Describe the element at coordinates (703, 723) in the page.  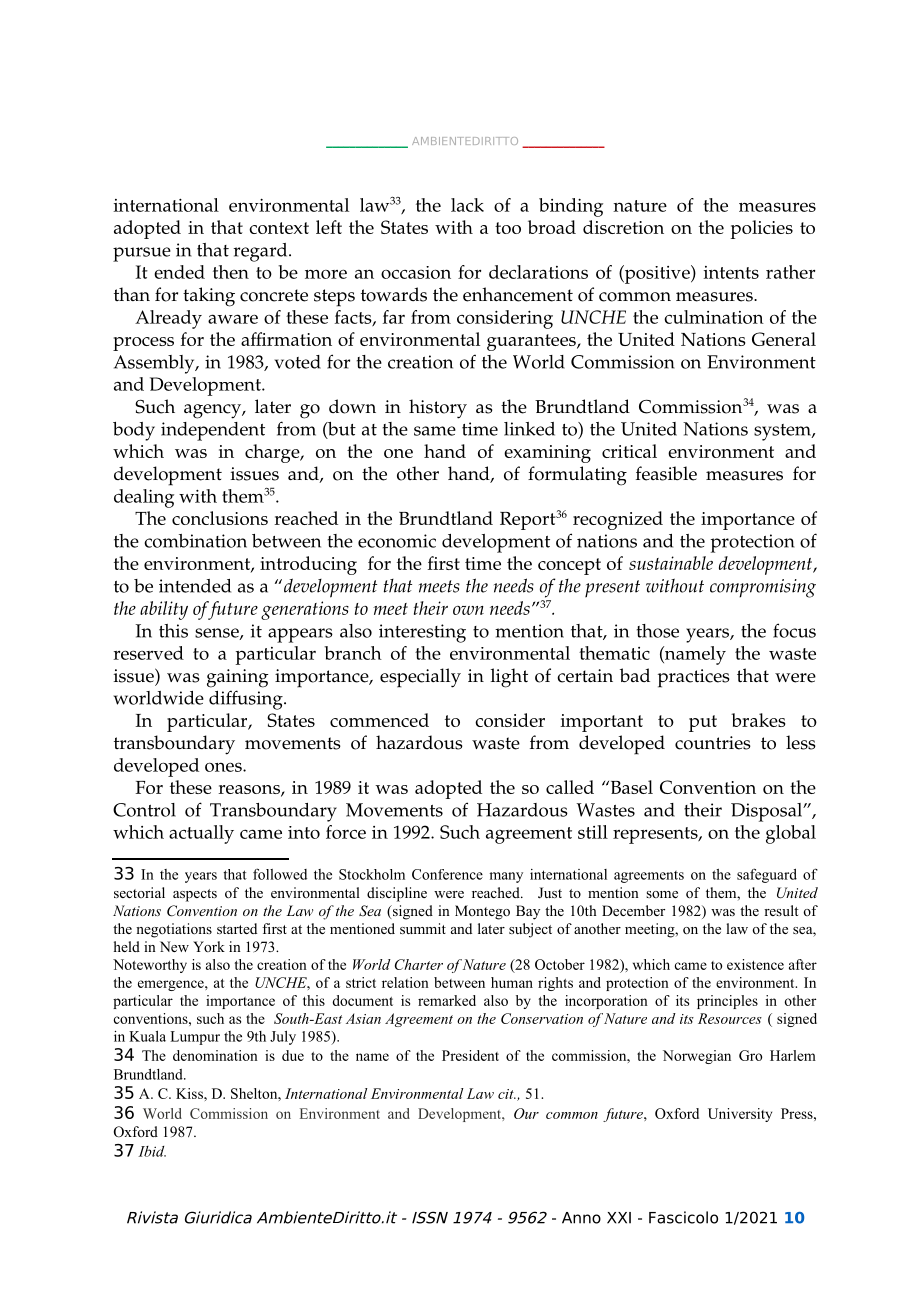
I see `put` at that location.
